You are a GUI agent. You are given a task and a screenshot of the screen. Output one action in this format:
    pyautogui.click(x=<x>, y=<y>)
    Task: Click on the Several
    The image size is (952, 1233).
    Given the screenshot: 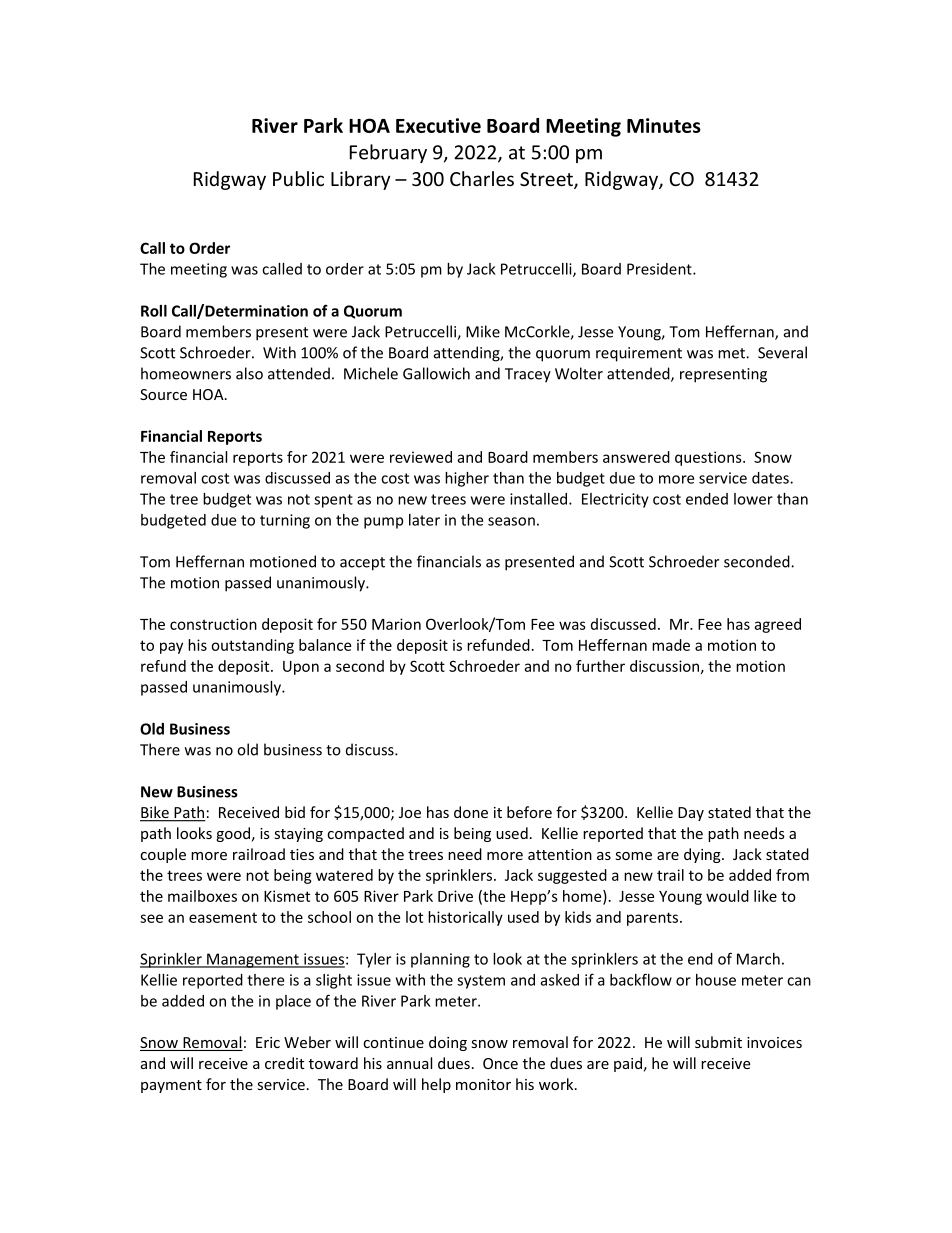 What is the action you would take?
    pyautogui.click(x=782, y=352)
